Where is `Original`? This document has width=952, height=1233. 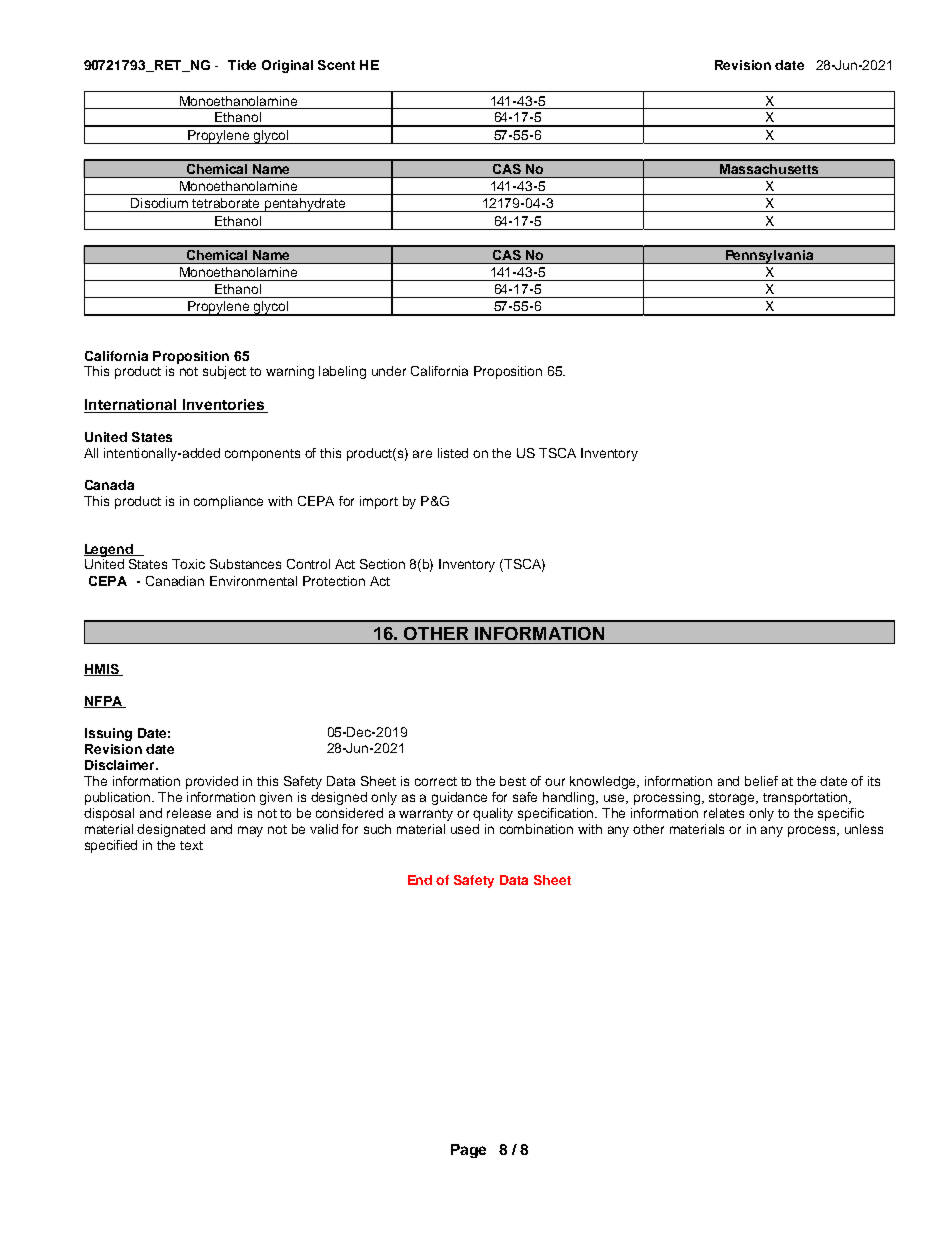 Original is located at coordinates (287, 66).
